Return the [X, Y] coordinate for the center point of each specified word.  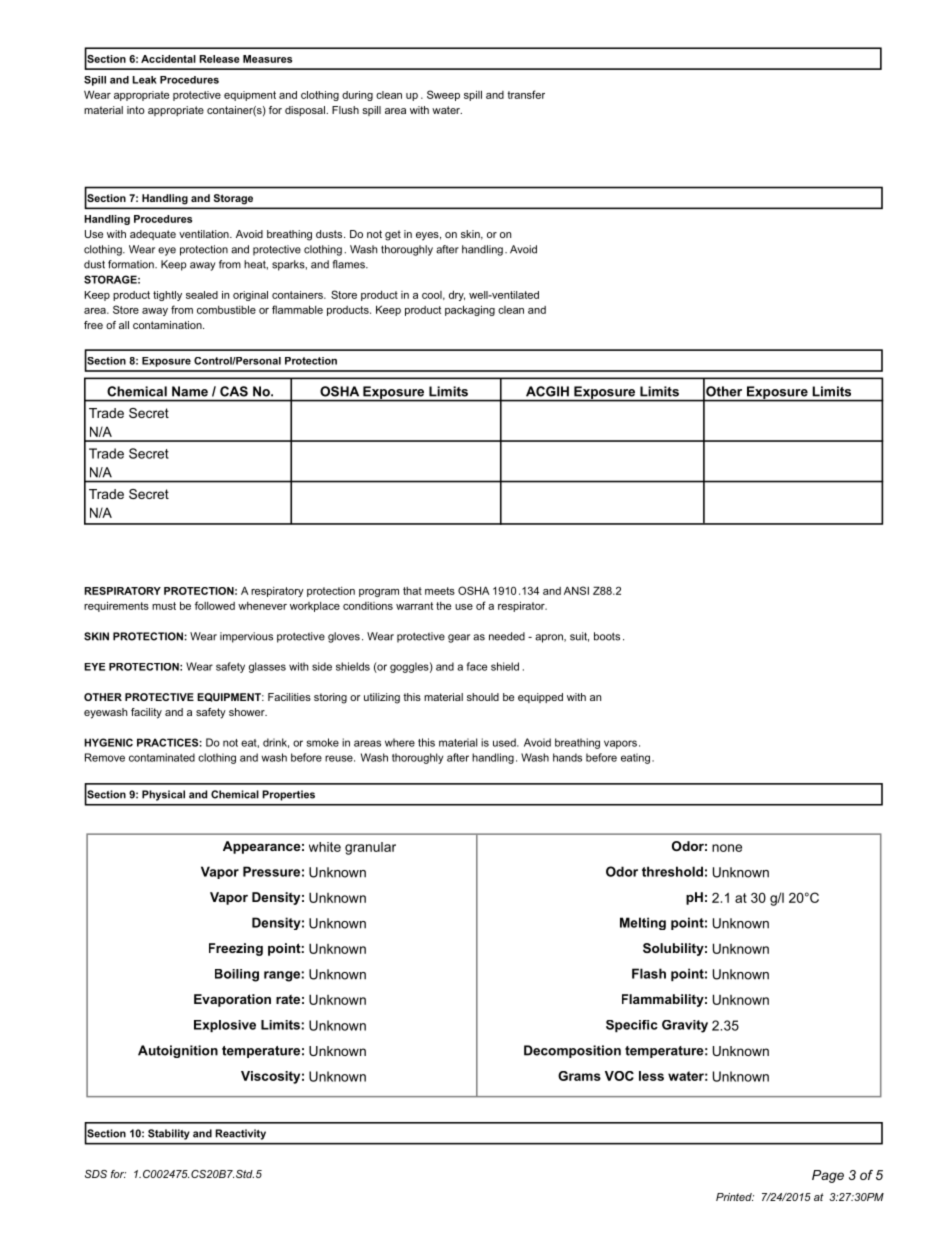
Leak [145, 80]
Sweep [443, 95]
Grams [579, 1076]
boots [607, 636]
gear [459, 638]
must [164, 606]
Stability [169, 1134]
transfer [526, 94]
